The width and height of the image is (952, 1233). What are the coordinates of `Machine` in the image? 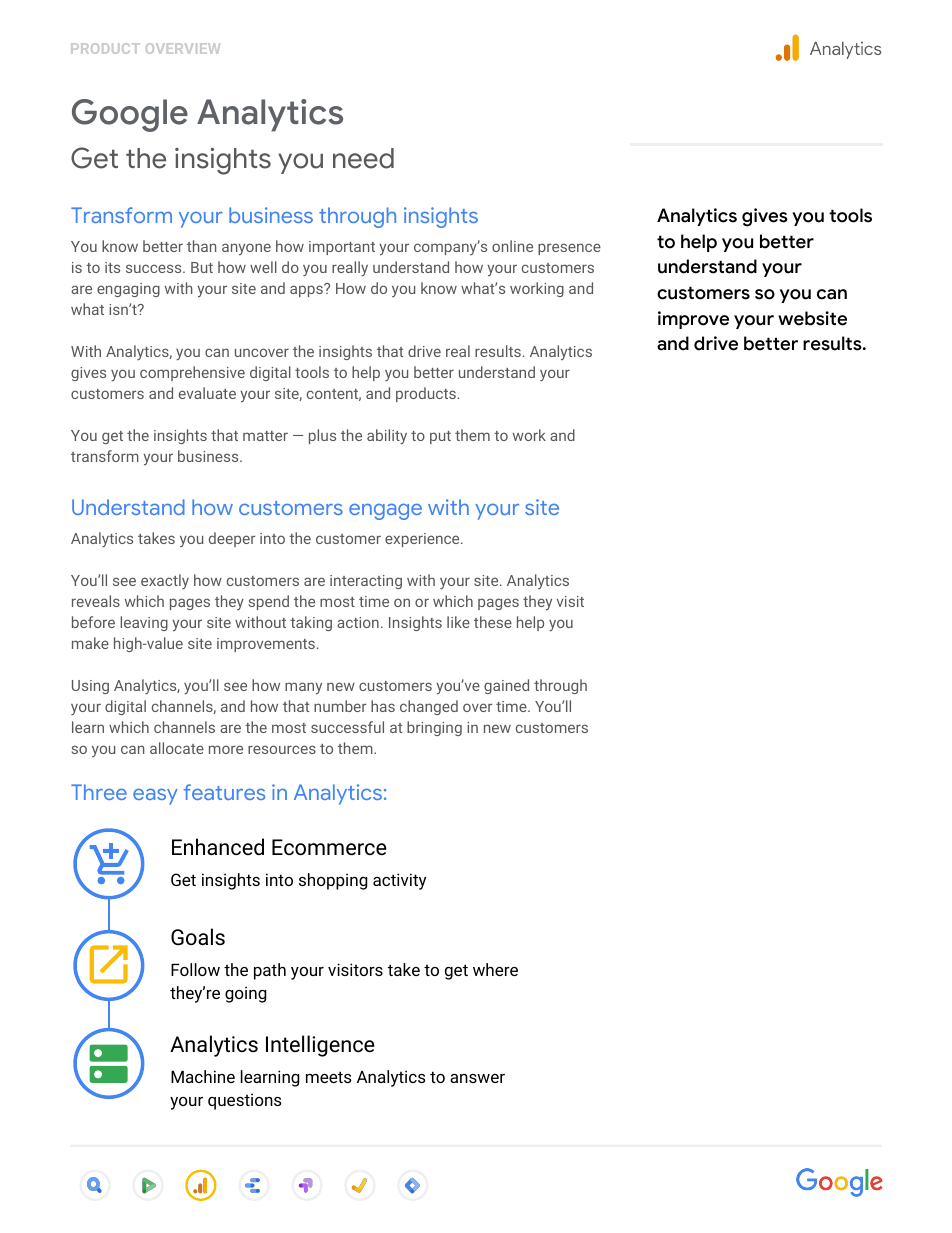 It's located at (203, 1076).
